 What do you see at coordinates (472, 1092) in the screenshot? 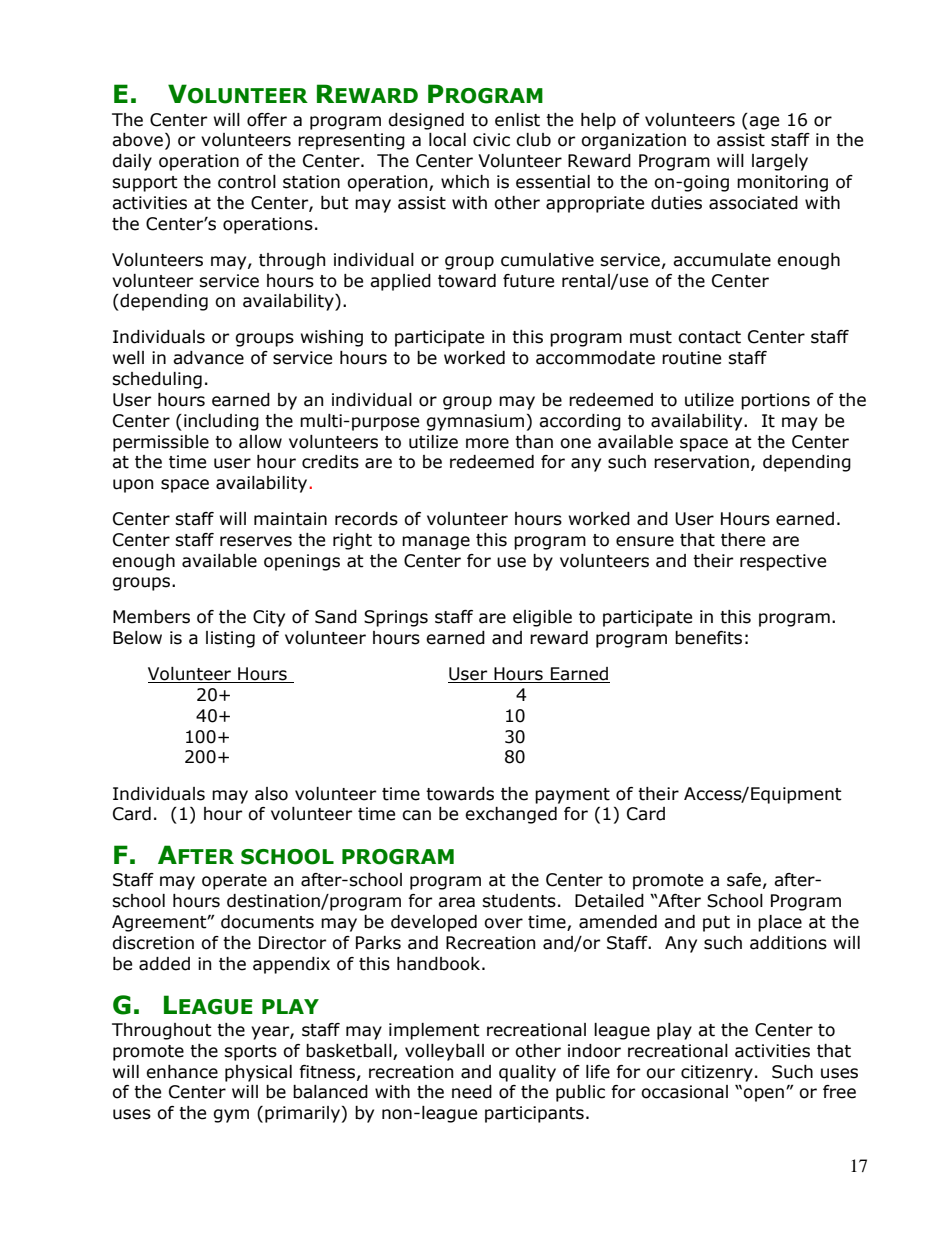
I see `need` at bounding box center [472, 1092].
